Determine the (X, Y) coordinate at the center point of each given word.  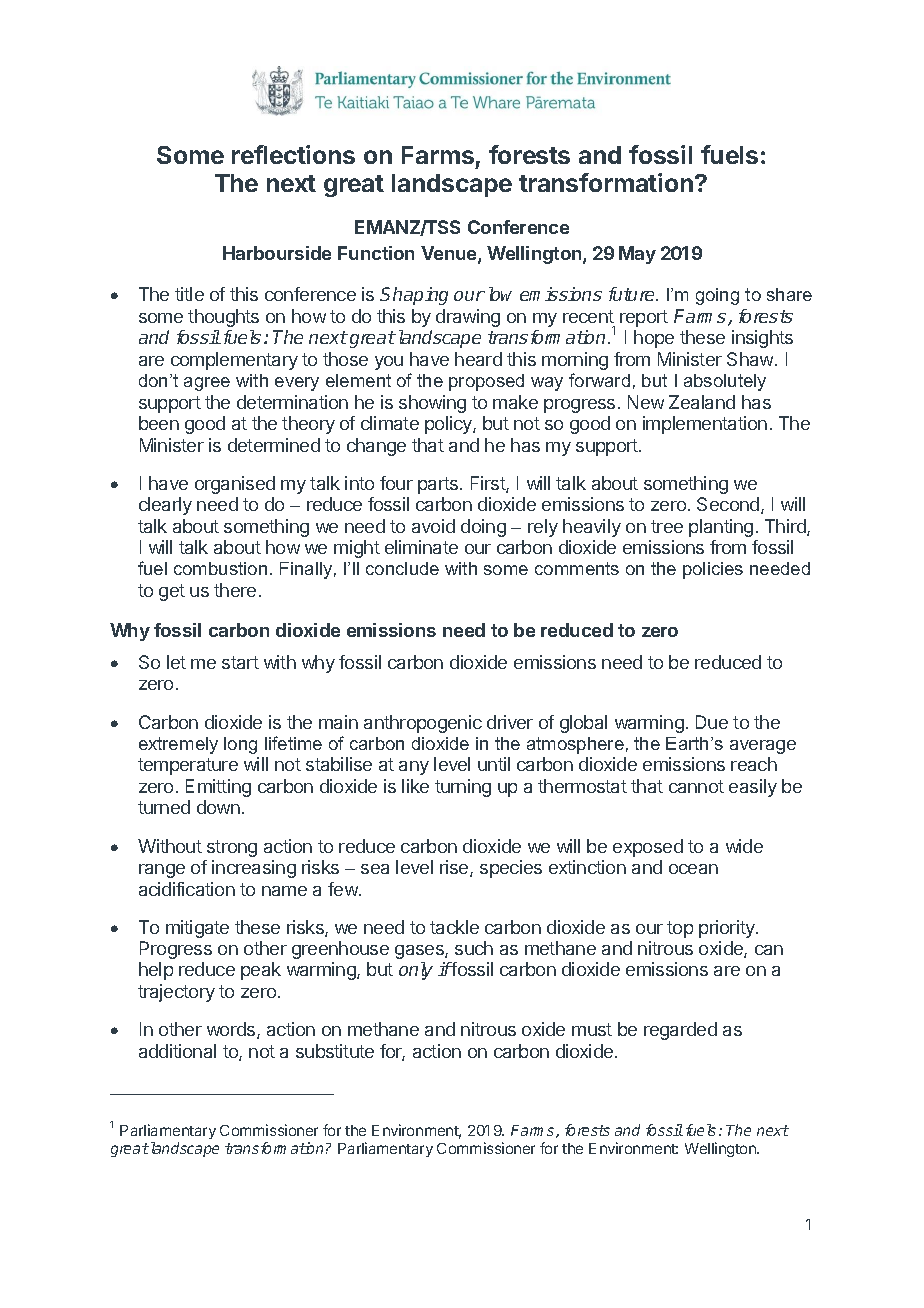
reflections (293, 154)
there (235, 590)
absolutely (725, 382)
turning (463, 788)
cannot (696, 786)
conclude (402, 568)
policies (713, 570)
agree (207, 384)
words (232, 1030)
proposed (486, 382)
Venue (450, 254)
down (218, 807)
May (637, 255)
